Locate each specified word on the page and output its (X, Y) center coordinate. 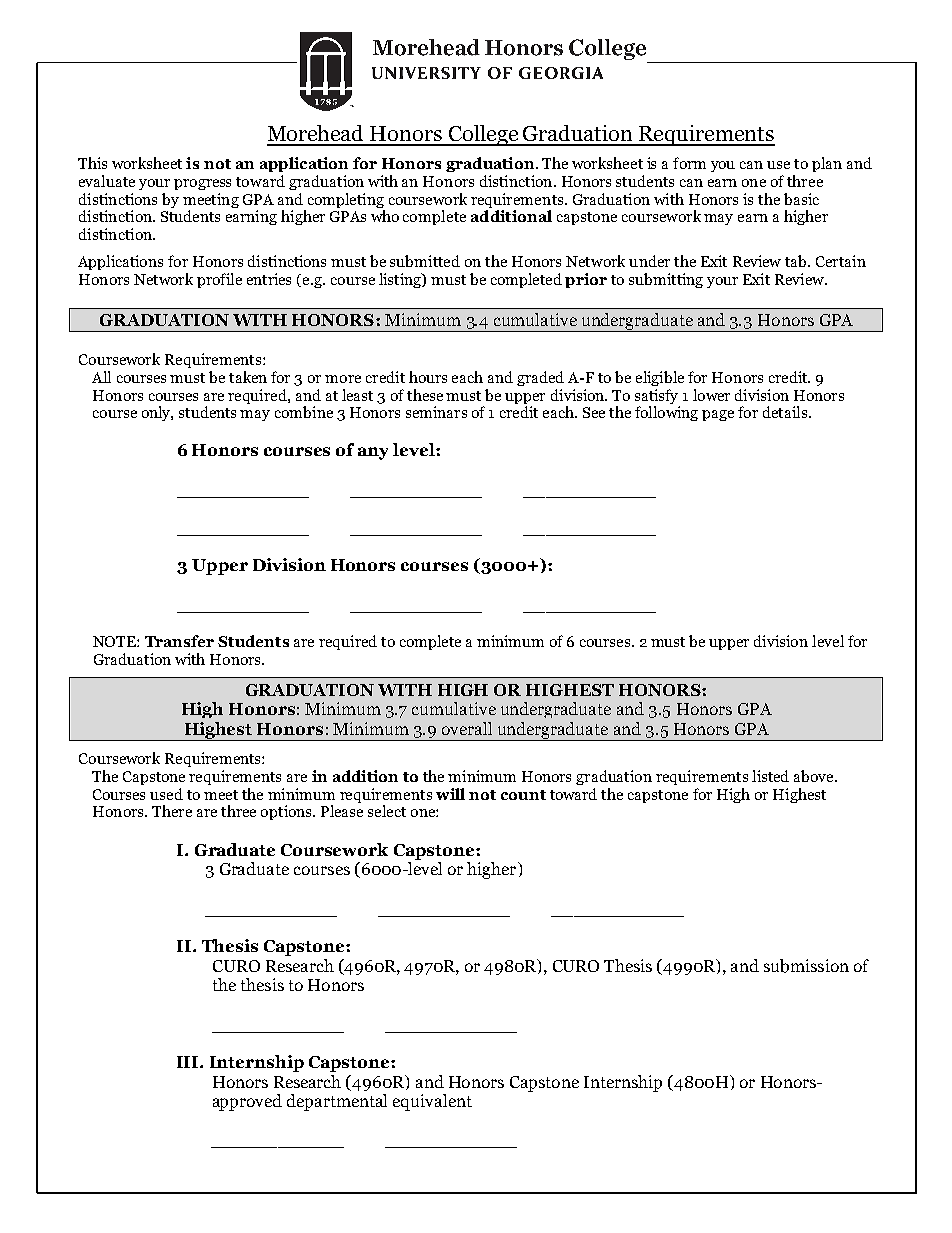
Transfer (179, 641)
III (189, 1062)
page (718, 415)
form (689, 163)
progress (202, 184)
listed (770, 776)
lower (711, 395)
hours (428, 377)
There (172, 811)
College (483, 135)
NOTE (115, 641)
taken (248, 377)
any (373, 453)
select (387, 811)
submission (806, 966)
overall (467, 728)
